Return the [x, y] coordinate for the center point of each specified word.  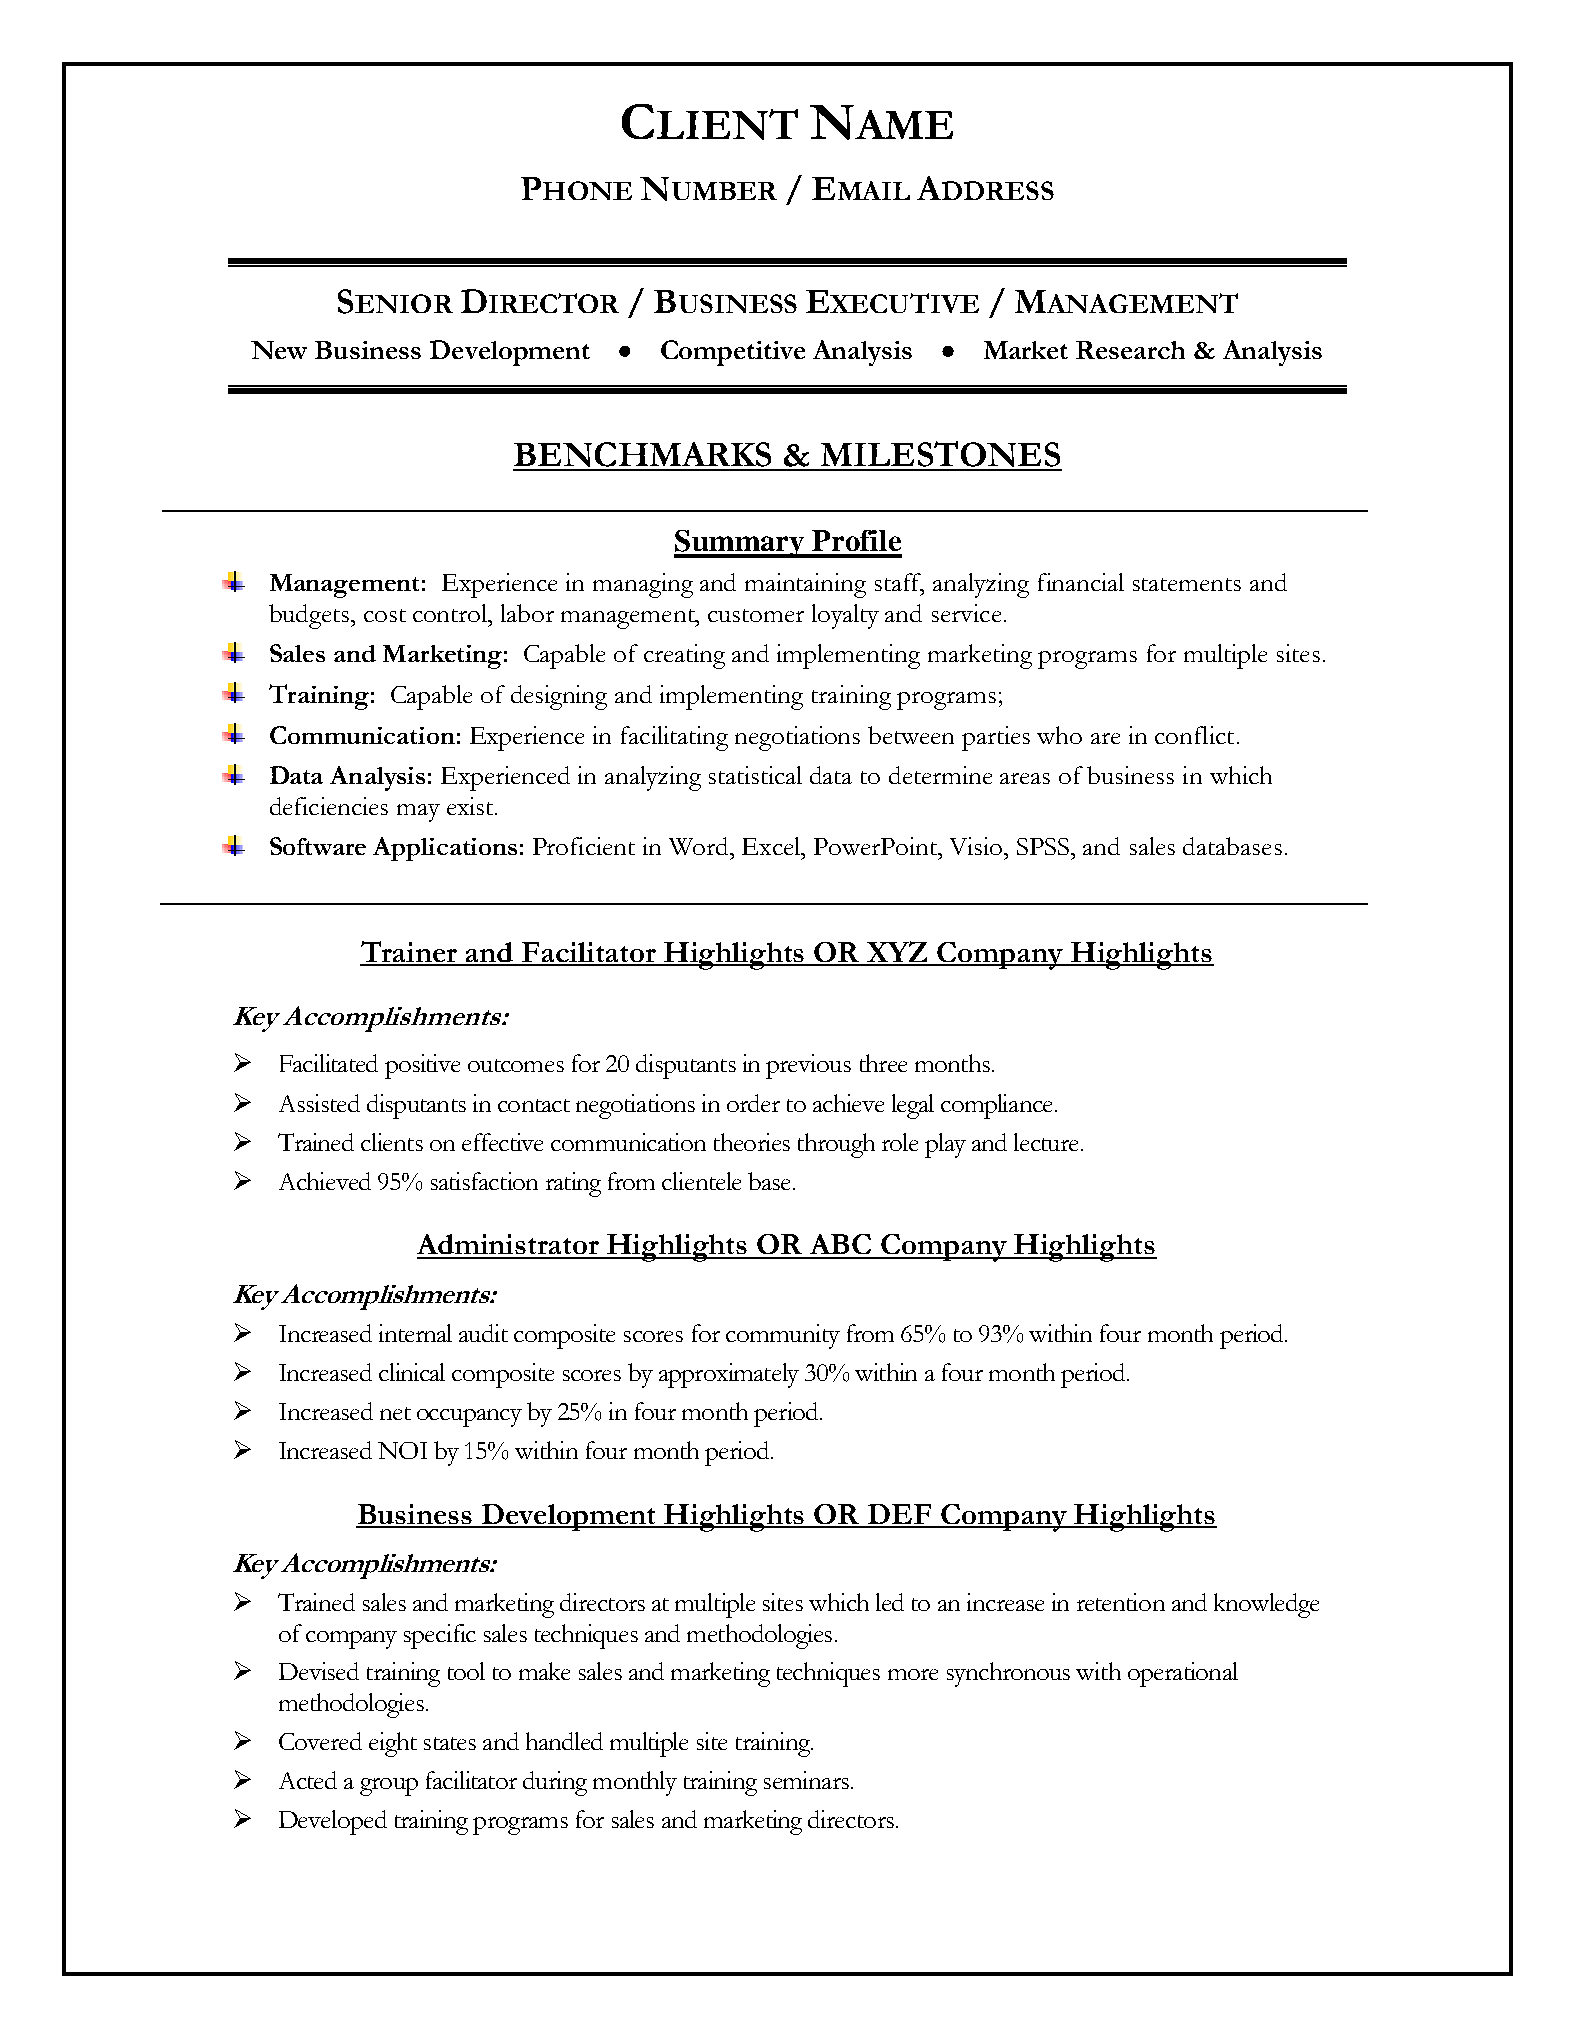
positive [422, 1066]
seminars [806, 1780]
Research [1130, 350]
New [279, 350]
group [389, 1787]
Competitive [733, 353]
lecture [1048, 1142]
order [753, 1103]
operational [1183, 1674]
